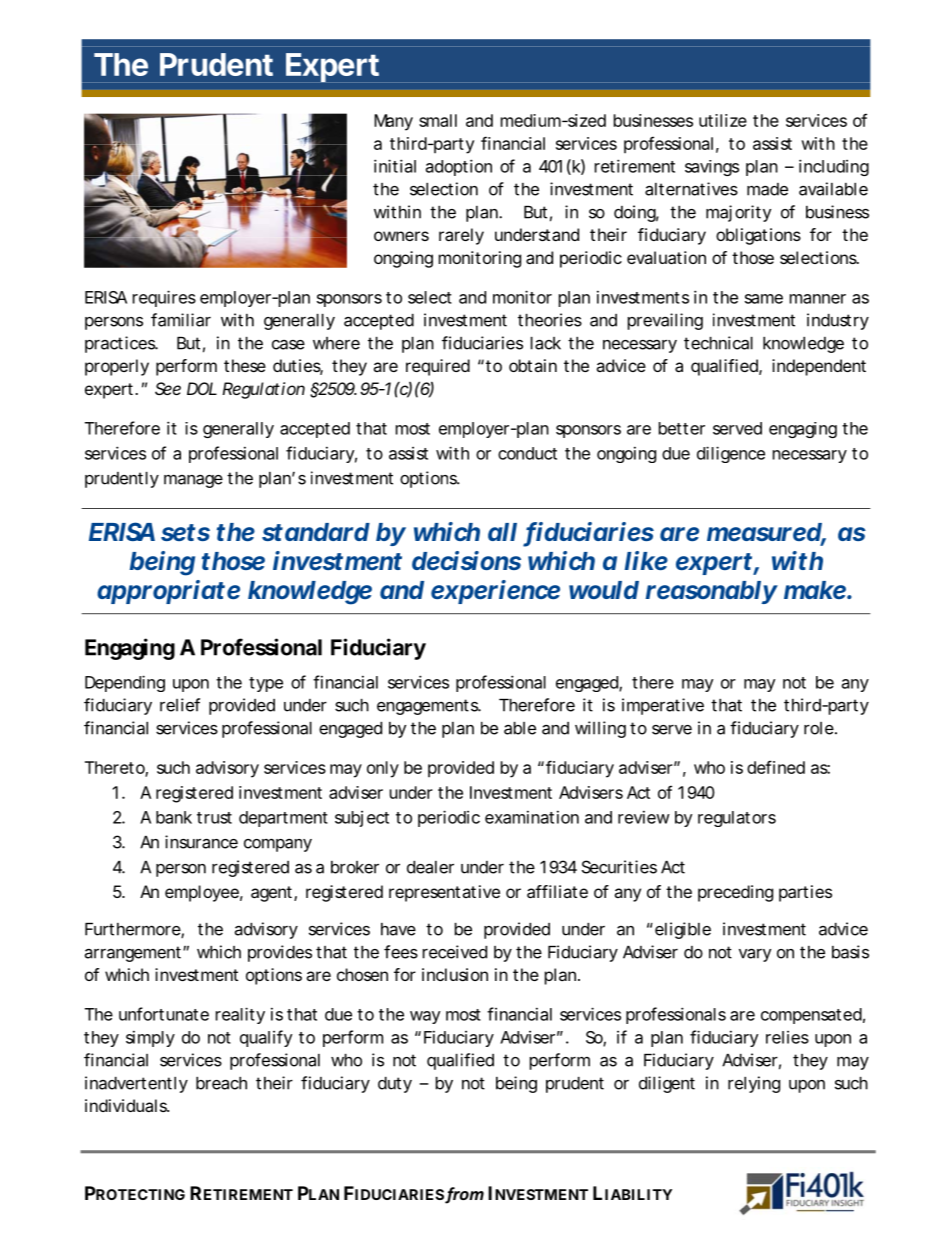 The height and width of the page is (1233, 952). What do you see at coordinates (819, 367) in the page?
I see `independent` at bounding box center [819, 367].
